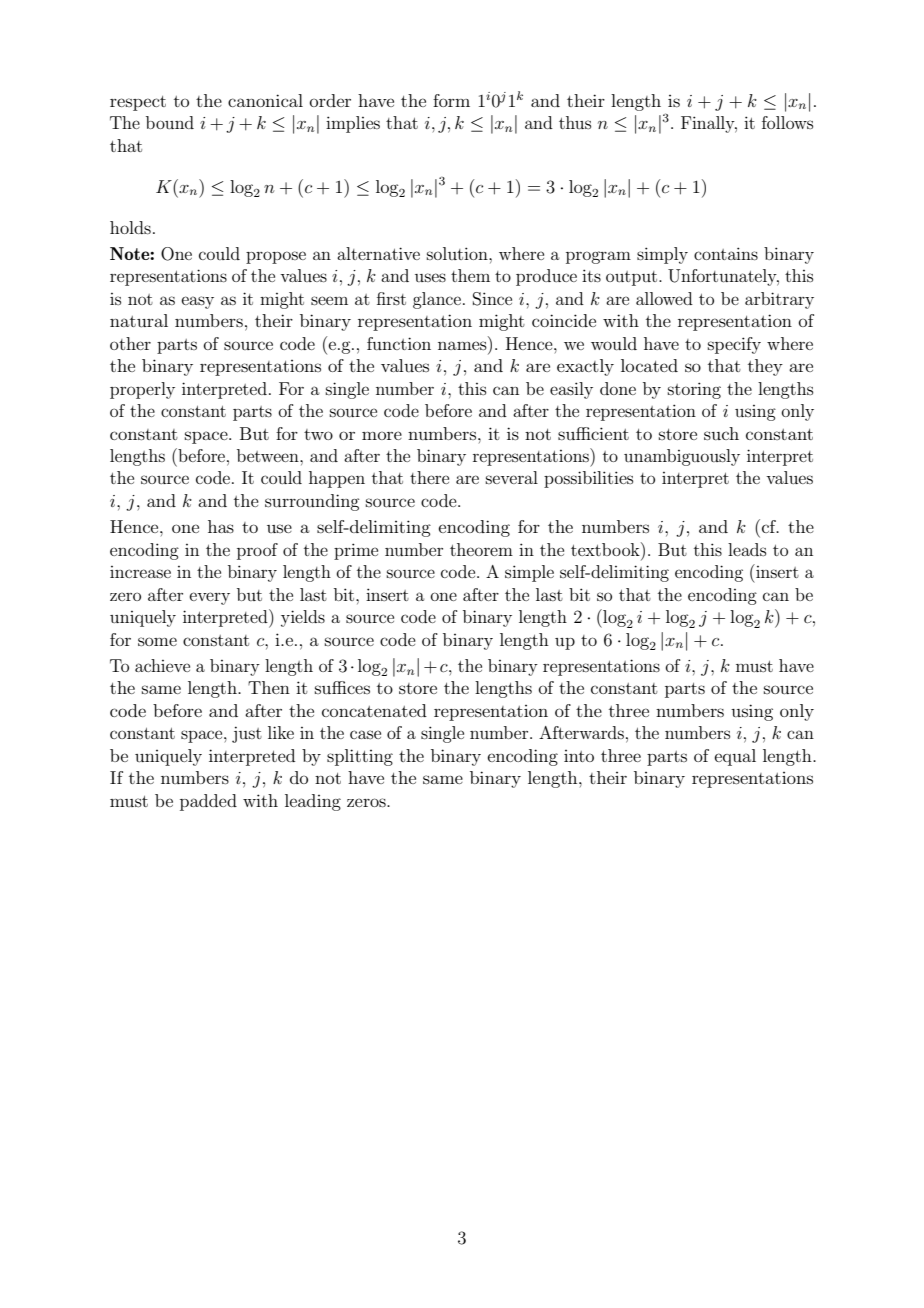  What do you see at coordinates (451, 100) in the screenshot?
I see `form` at bounding box center [451, 100].
